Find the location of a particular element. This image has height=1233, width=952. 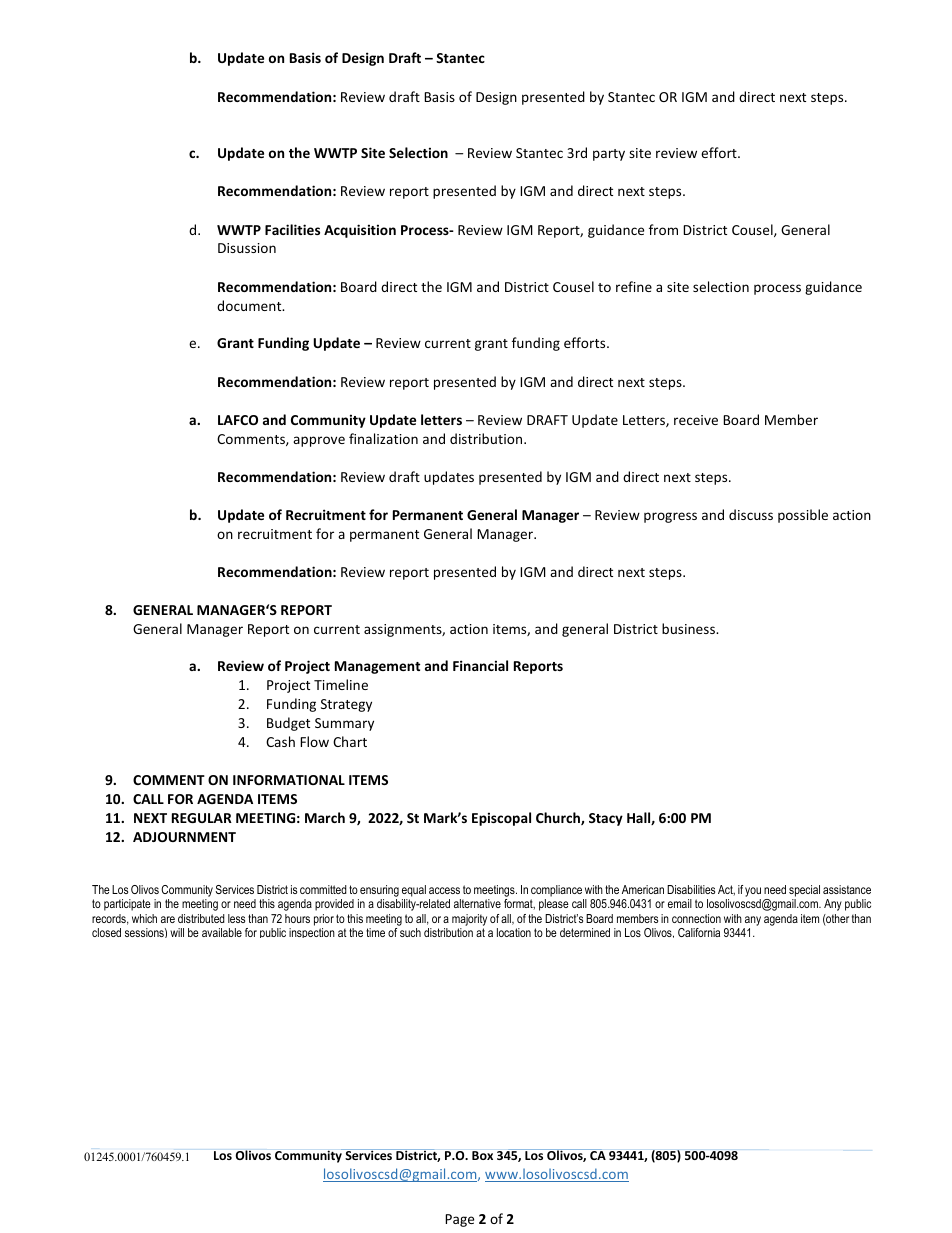

Box is located at coordinates (482, 1155).
